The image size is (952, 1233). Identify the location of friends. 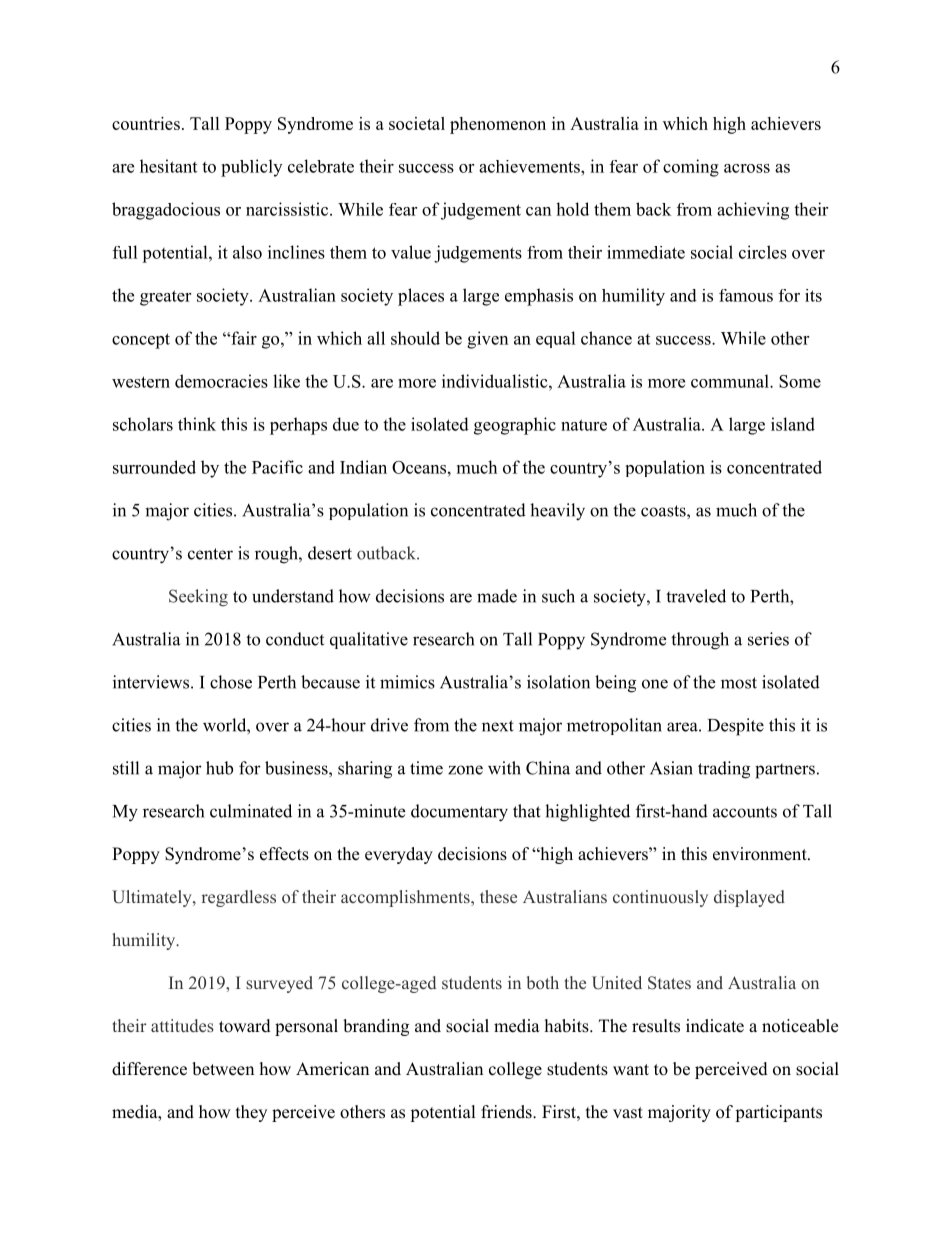
(507, 1112).
